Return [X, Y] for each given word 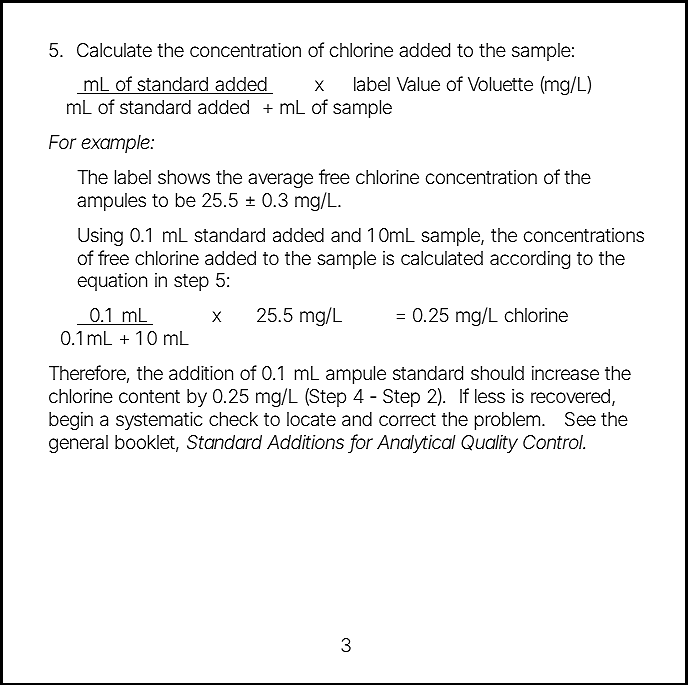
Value [418, 84]
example [116, 144]
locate [311, 419]
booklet [147, 443]
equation [112, 282]
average [280, 180]
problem [509, 421]
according [530, 260]
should [497, 373]
